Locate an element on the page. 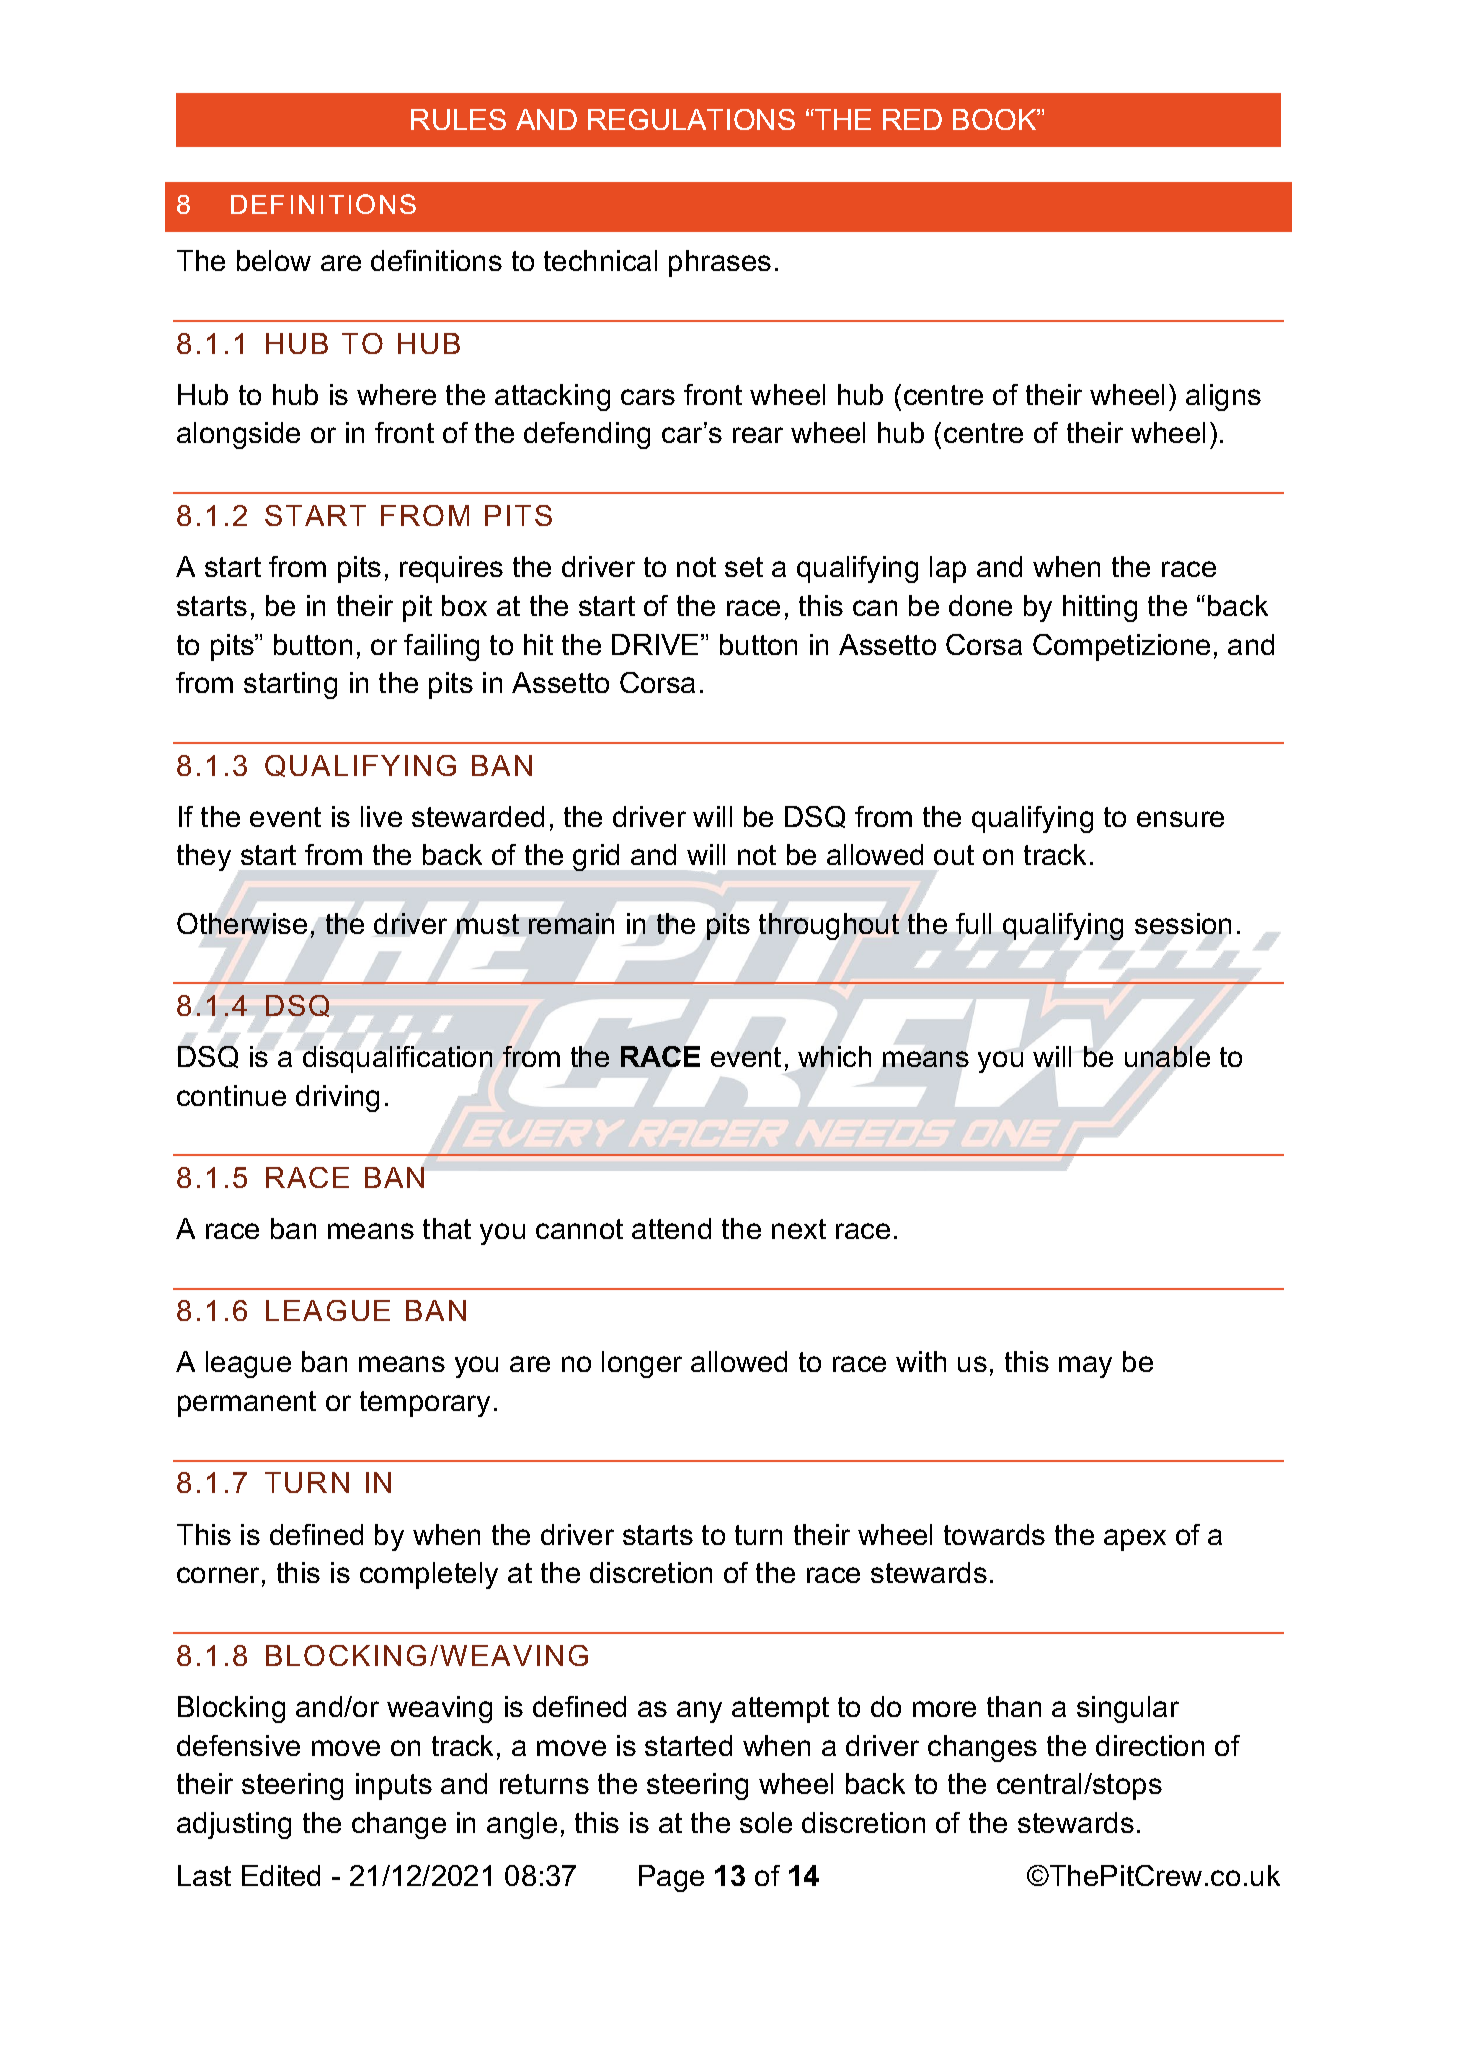 Image resolution: width=1457 pixels, height=2060 pixels. RED is located at coordinates (912, 119).
